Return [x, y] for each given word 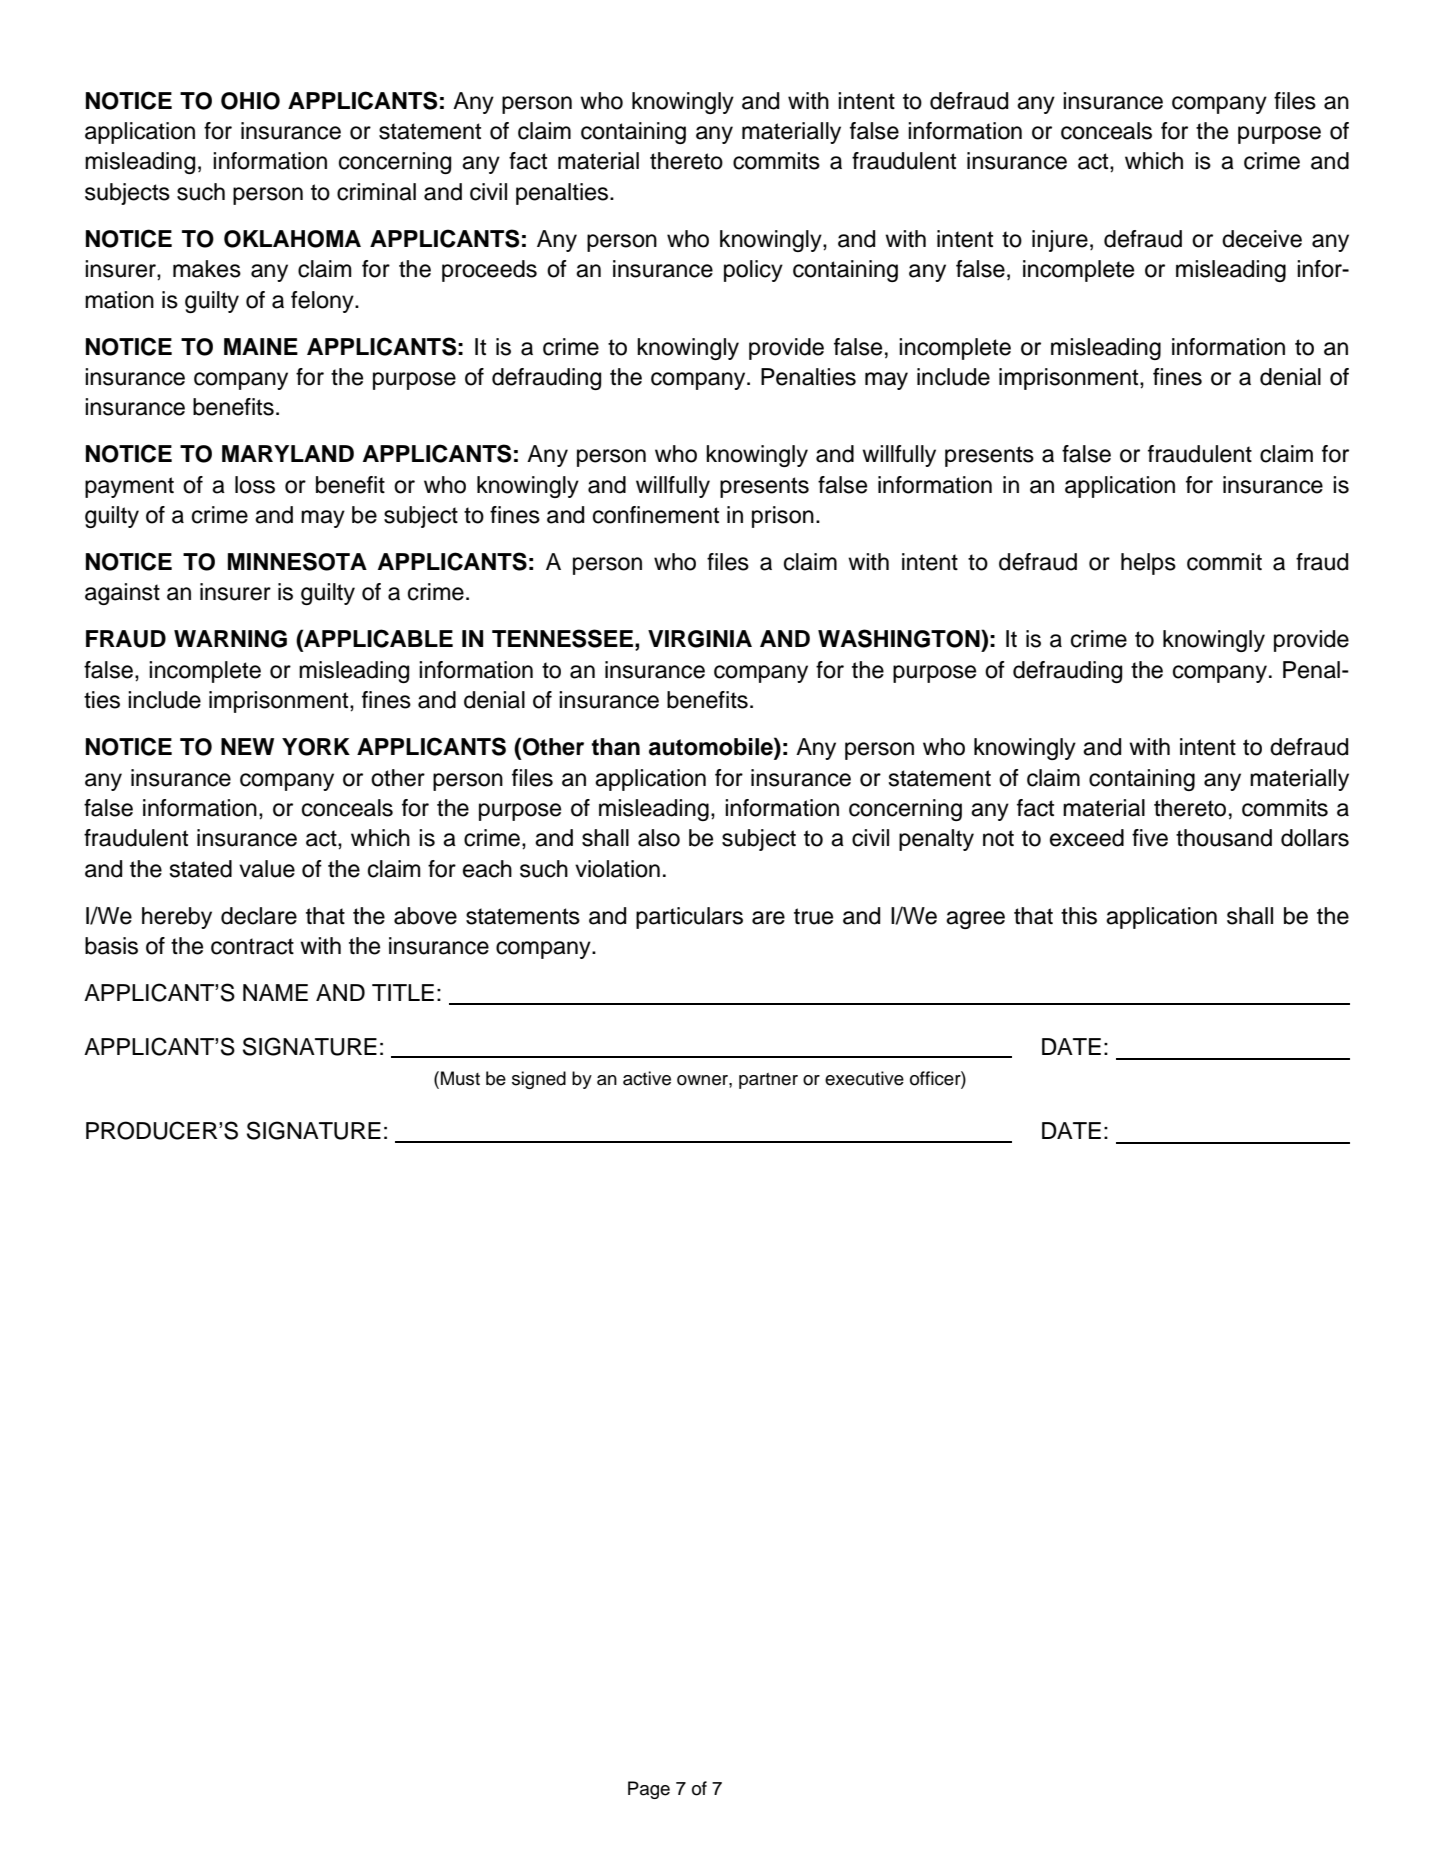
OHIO [250, 101]
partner [768, 1081]
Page [649, 1790]
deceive [1262, 239]
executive [864, 1078]
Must [460, 1078]
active [647, 1078]
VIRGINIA [700, 639]
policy [753, 271]
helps [1148, 564]
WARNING [230, 639]
